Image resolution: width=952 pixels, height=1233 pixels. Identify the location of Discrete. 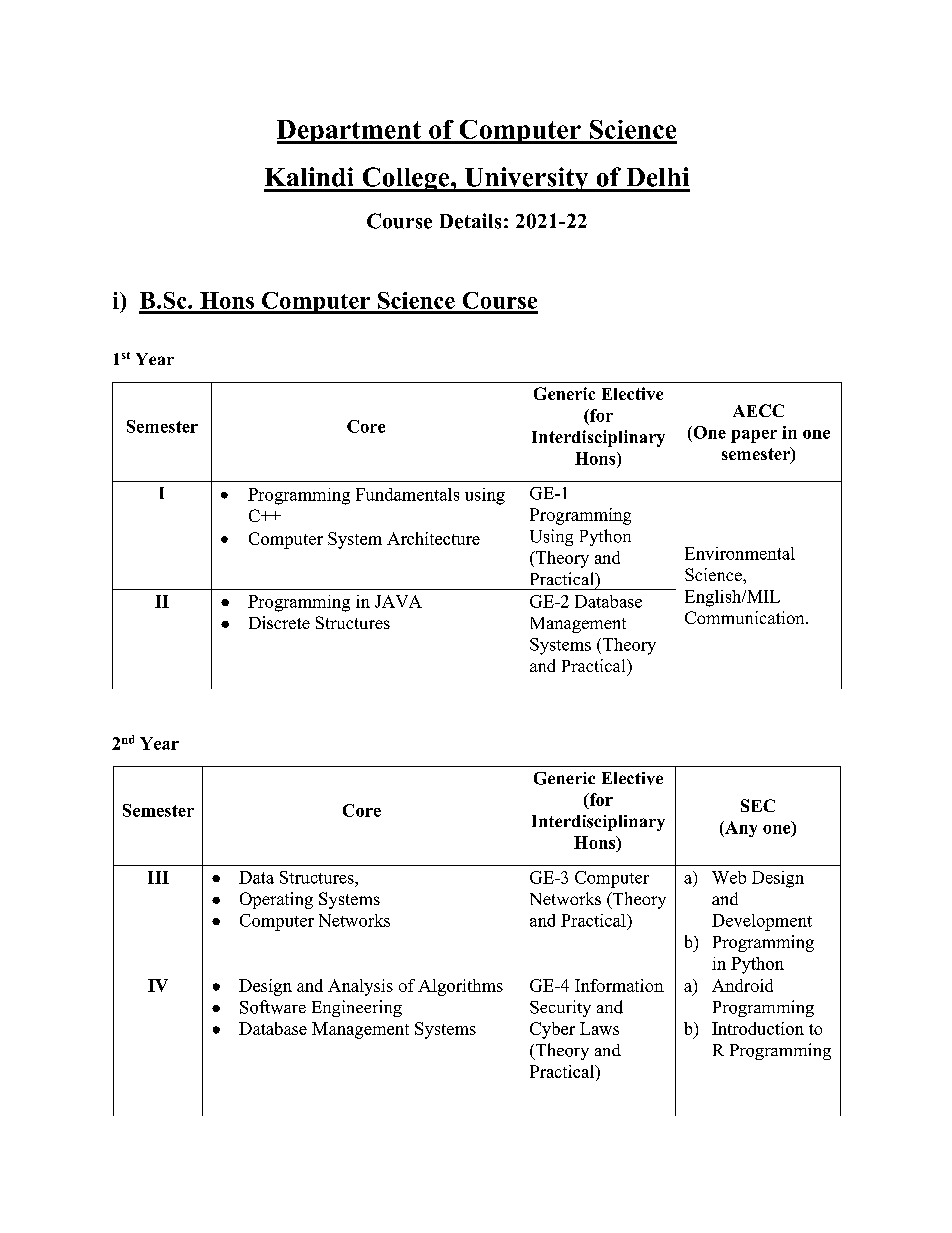
(279, 622).
